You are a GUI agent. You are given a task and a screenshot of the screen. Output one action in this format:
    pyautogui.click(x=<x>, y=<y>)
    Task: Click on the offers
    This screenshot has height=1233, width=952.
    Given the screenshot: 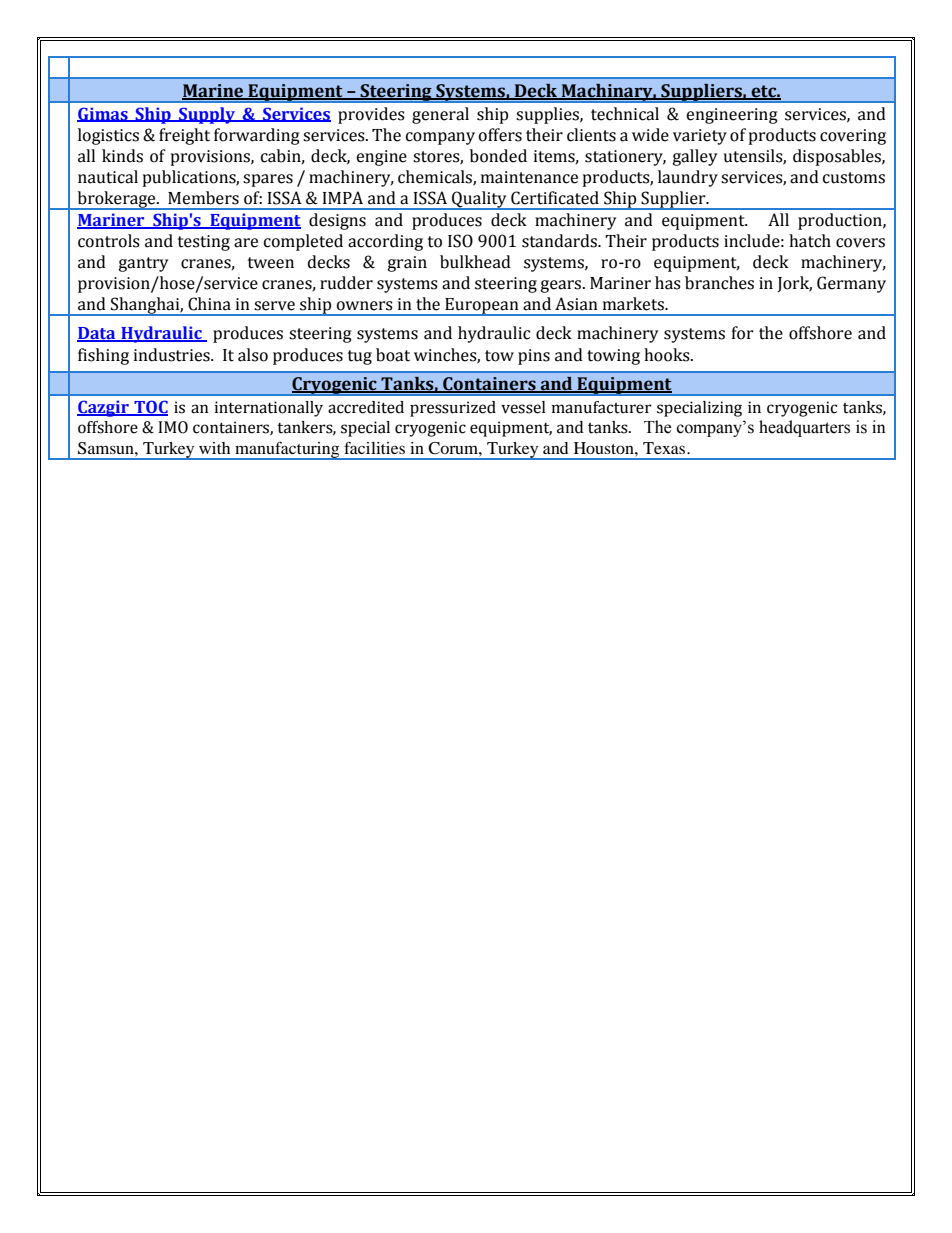 What is the action you would take?
    pyautogui.click(x=500, y=135)
